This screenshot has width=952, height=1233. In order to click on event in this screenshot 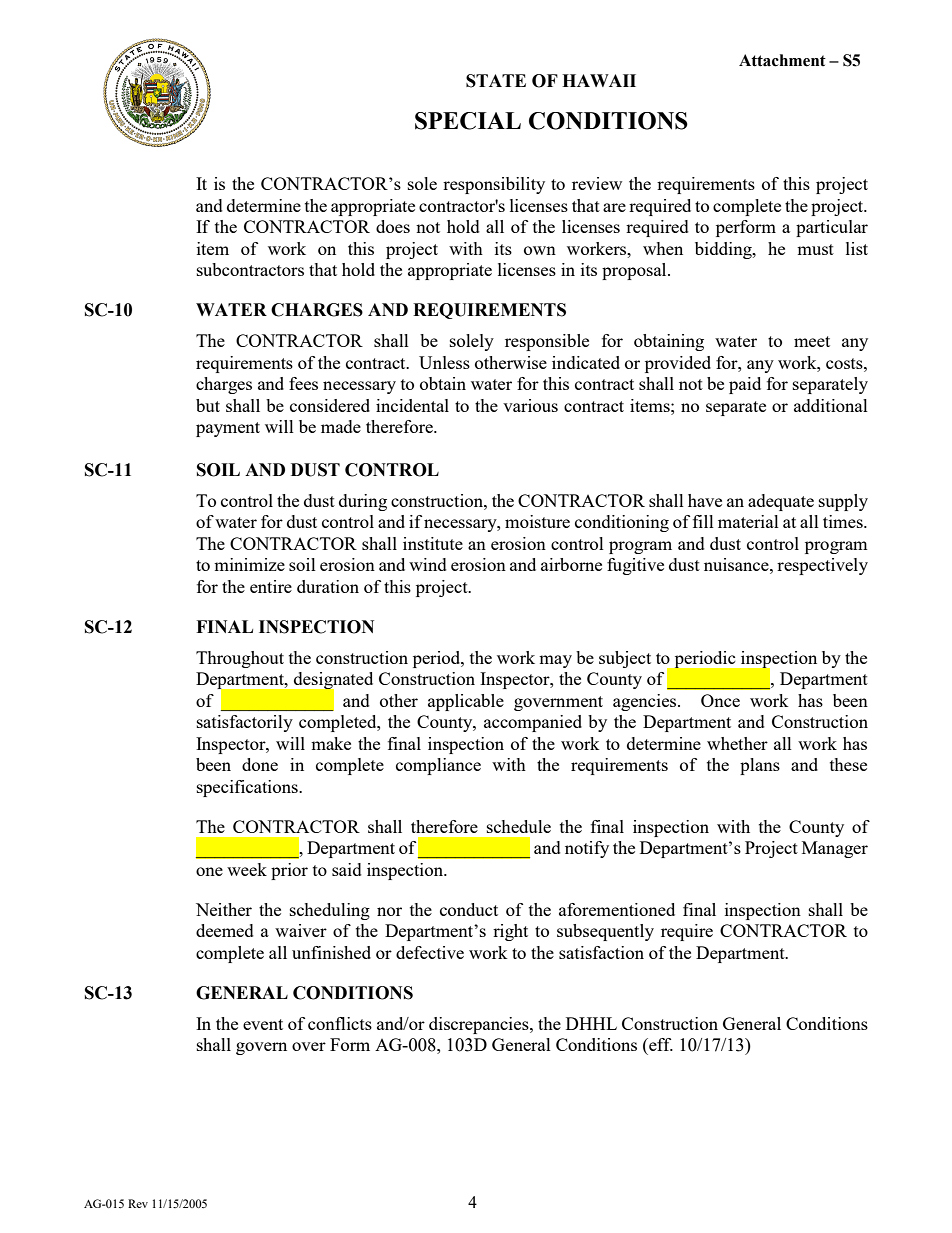, I will do `click(263, 1024)`.
